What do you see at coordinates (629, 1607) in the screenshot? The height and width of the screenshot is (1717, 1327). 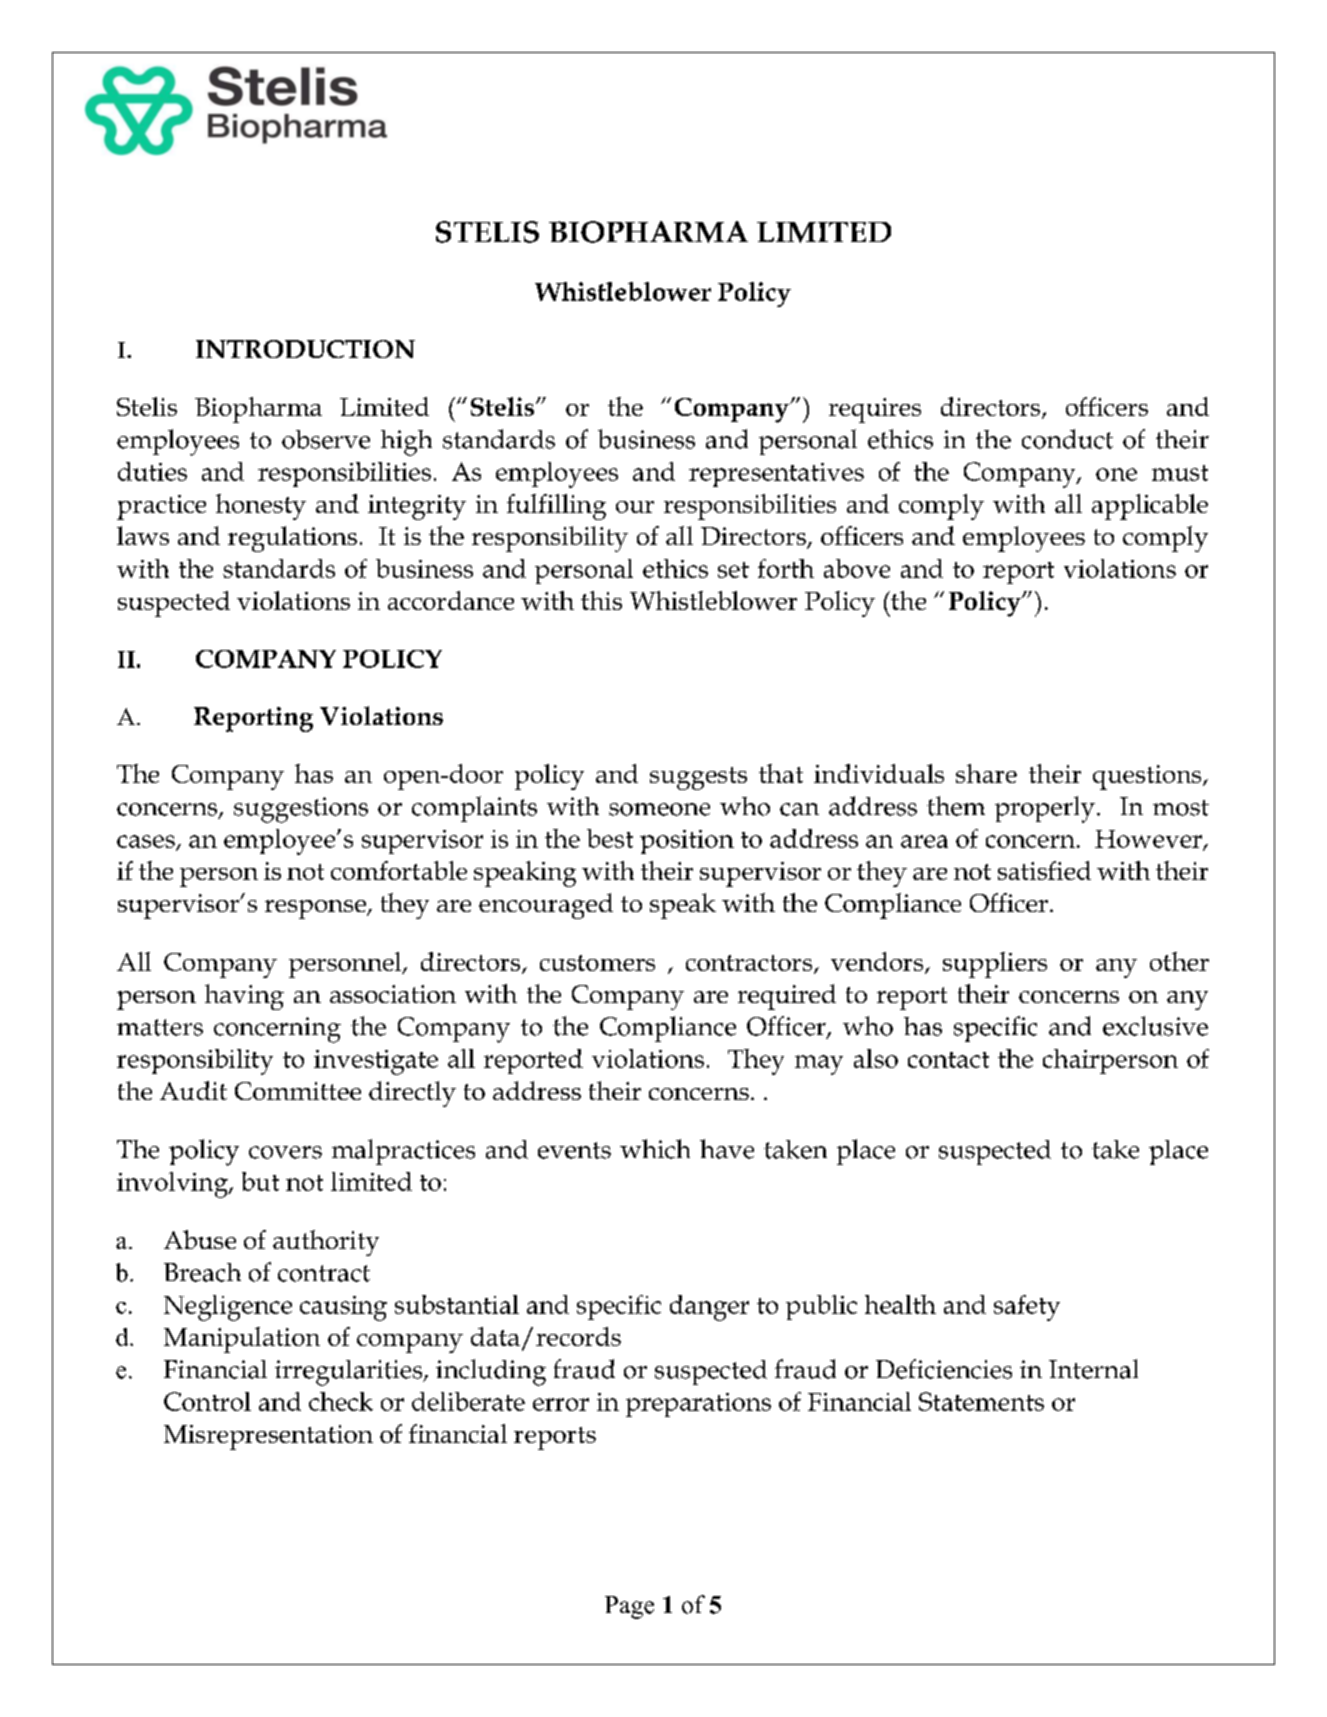 I see `Page` at bounding box center [629, 1607].
